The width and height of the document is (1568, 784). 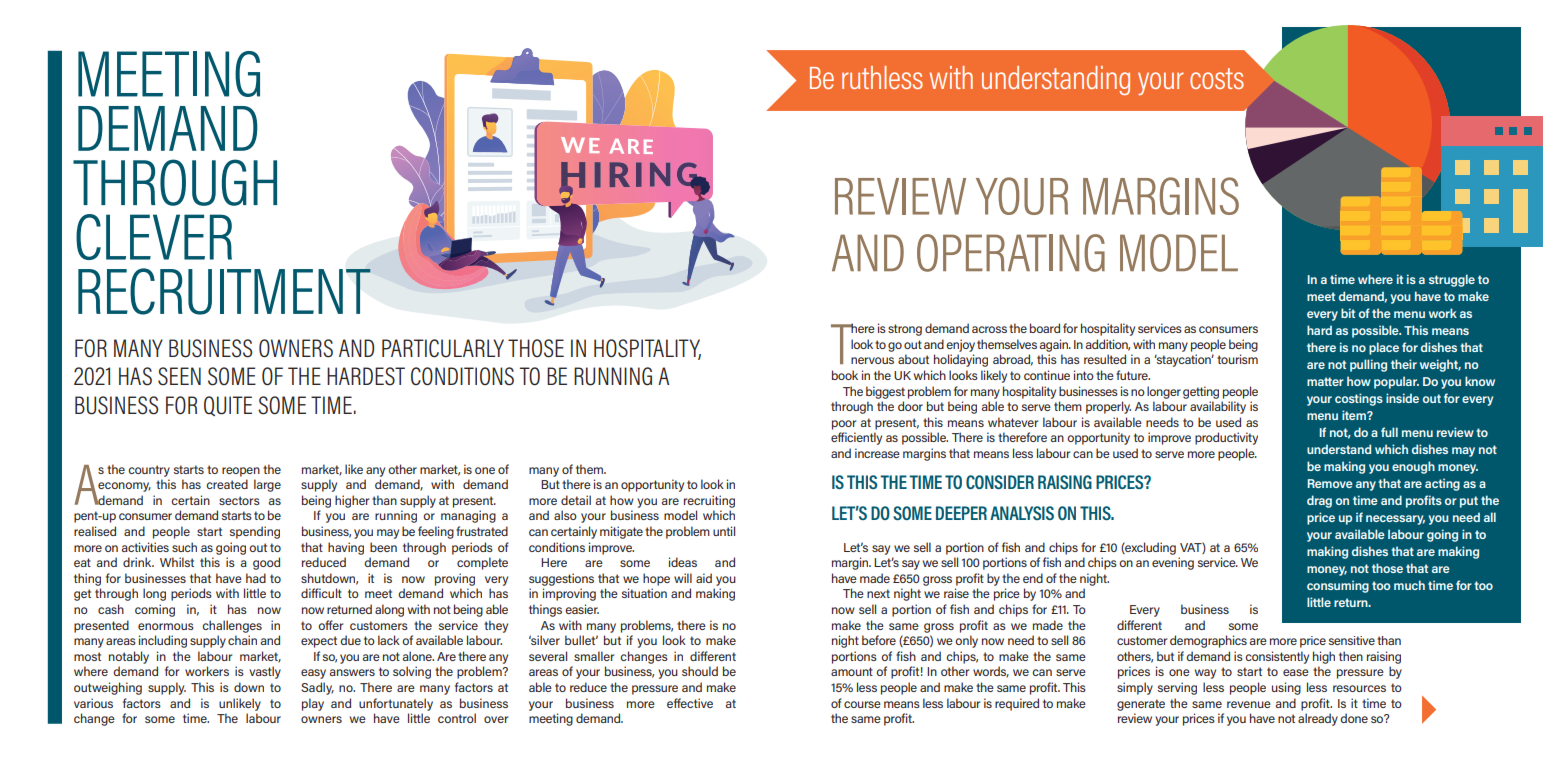 What do you see at coordinates (313, 704) in the document?
I see `play` at bounding box center [313, 704].
